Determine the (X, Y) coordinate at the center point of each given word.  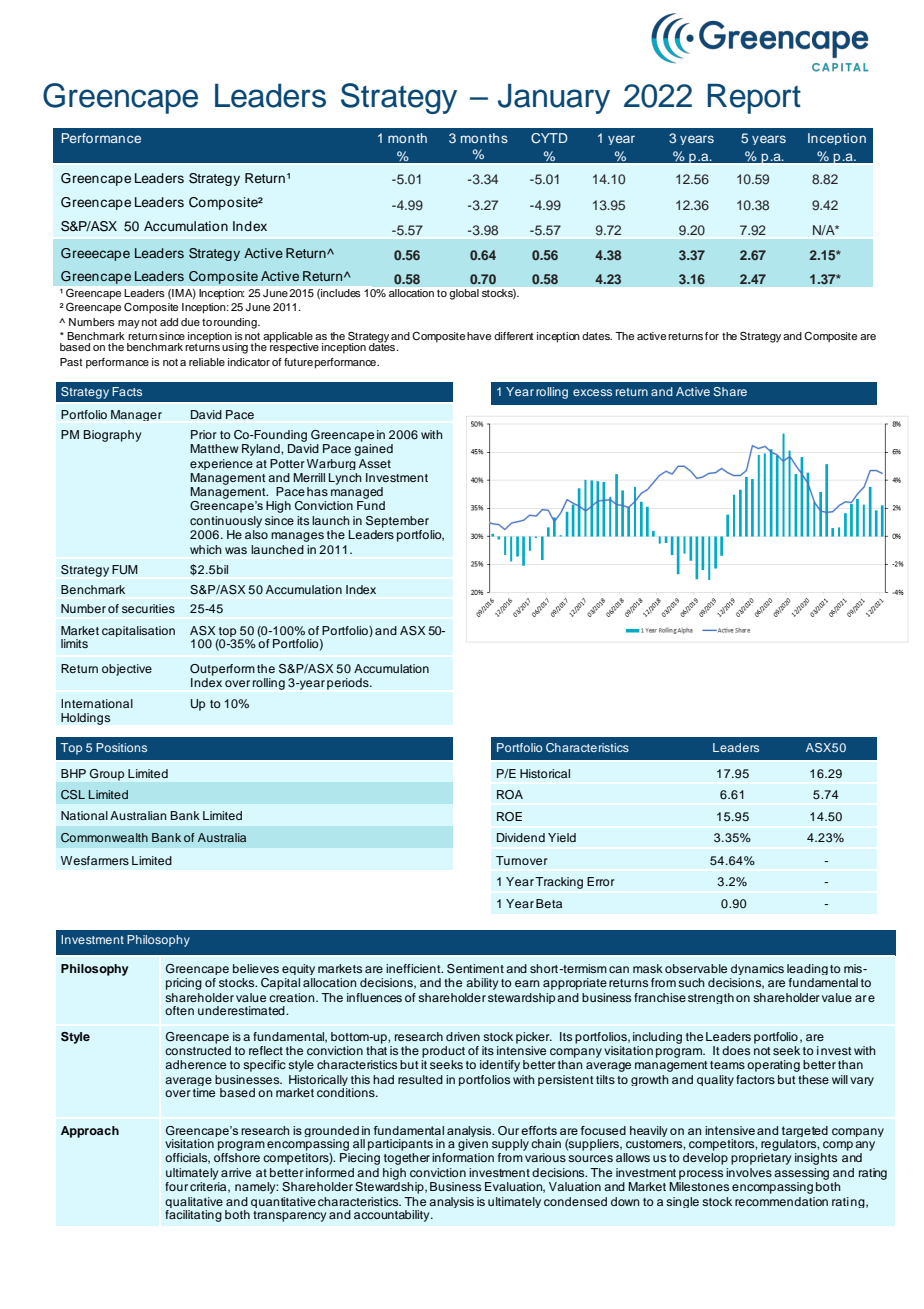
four (176, 1186)
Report (754, 98)
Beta (549, 903)
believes (256, 968)
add (169, 322)
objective (127, 670)
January (554, 98)
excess (592, 392)
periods (349, 684)
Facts (127, 391)
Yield (562, 837)
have (479, 336)
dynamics (757, 969)
